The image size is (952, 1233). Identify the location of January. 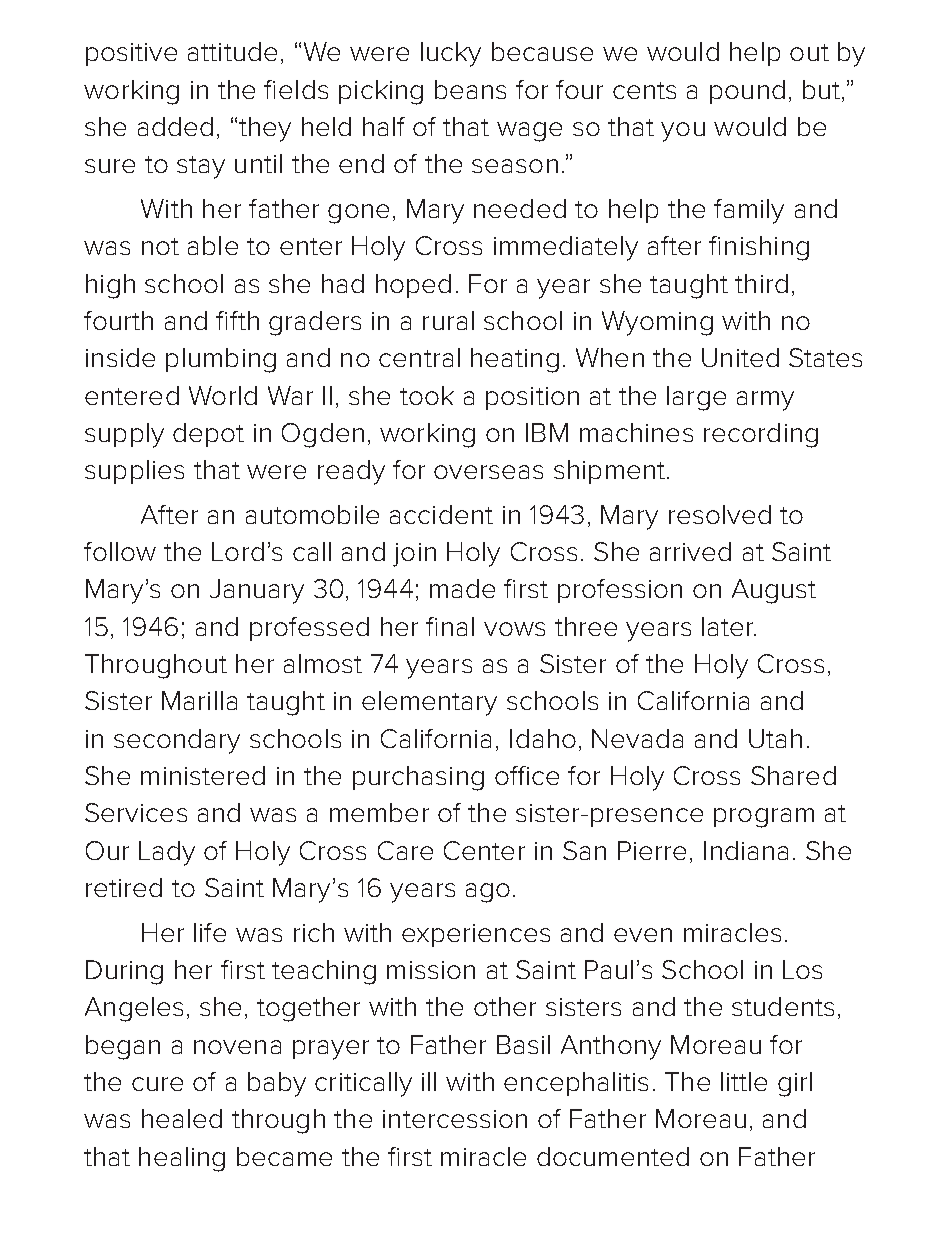
(257, 591).
